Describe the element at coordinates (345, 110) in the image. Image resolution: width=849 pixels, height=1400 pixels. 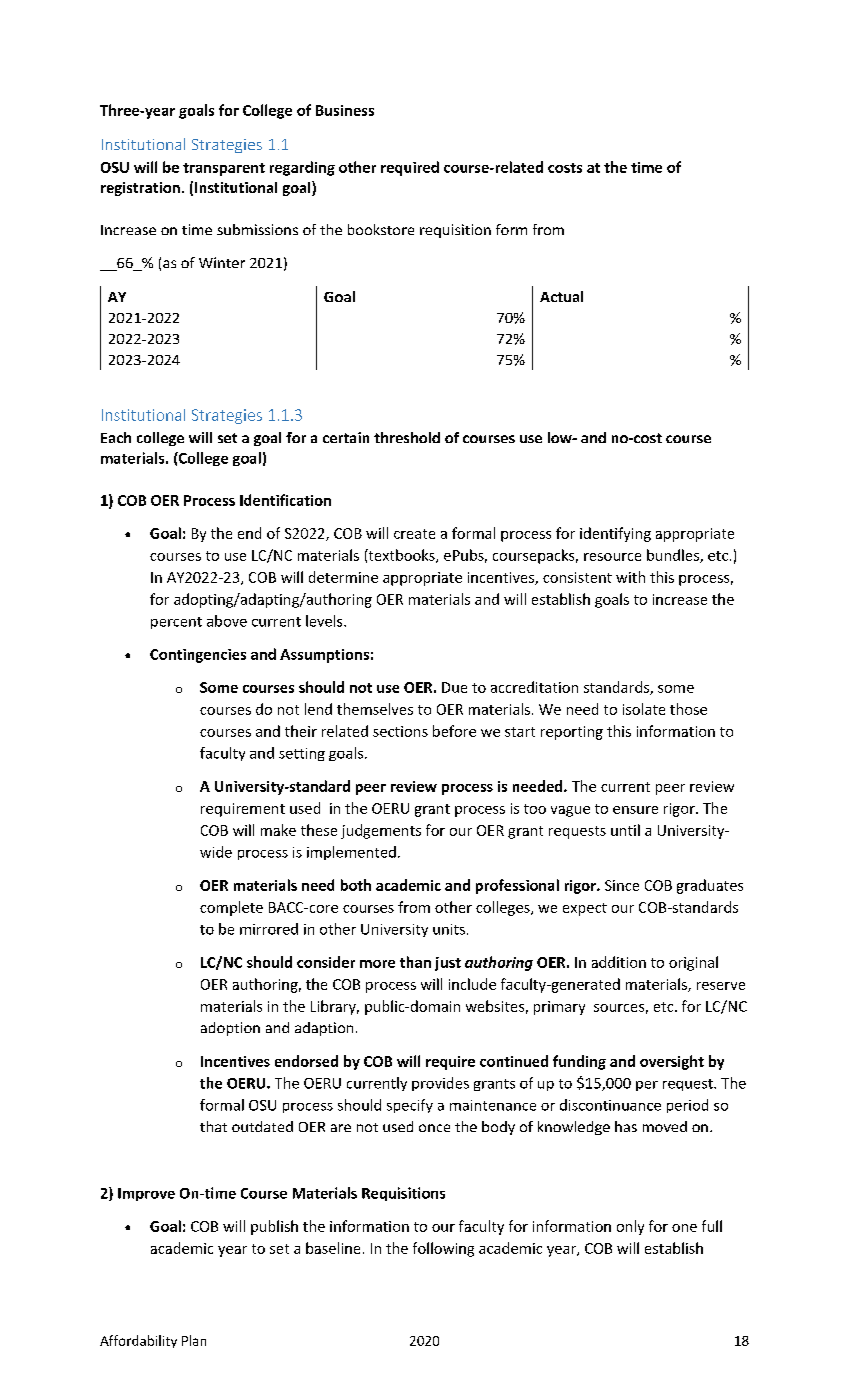
I see `Business` at that location.
